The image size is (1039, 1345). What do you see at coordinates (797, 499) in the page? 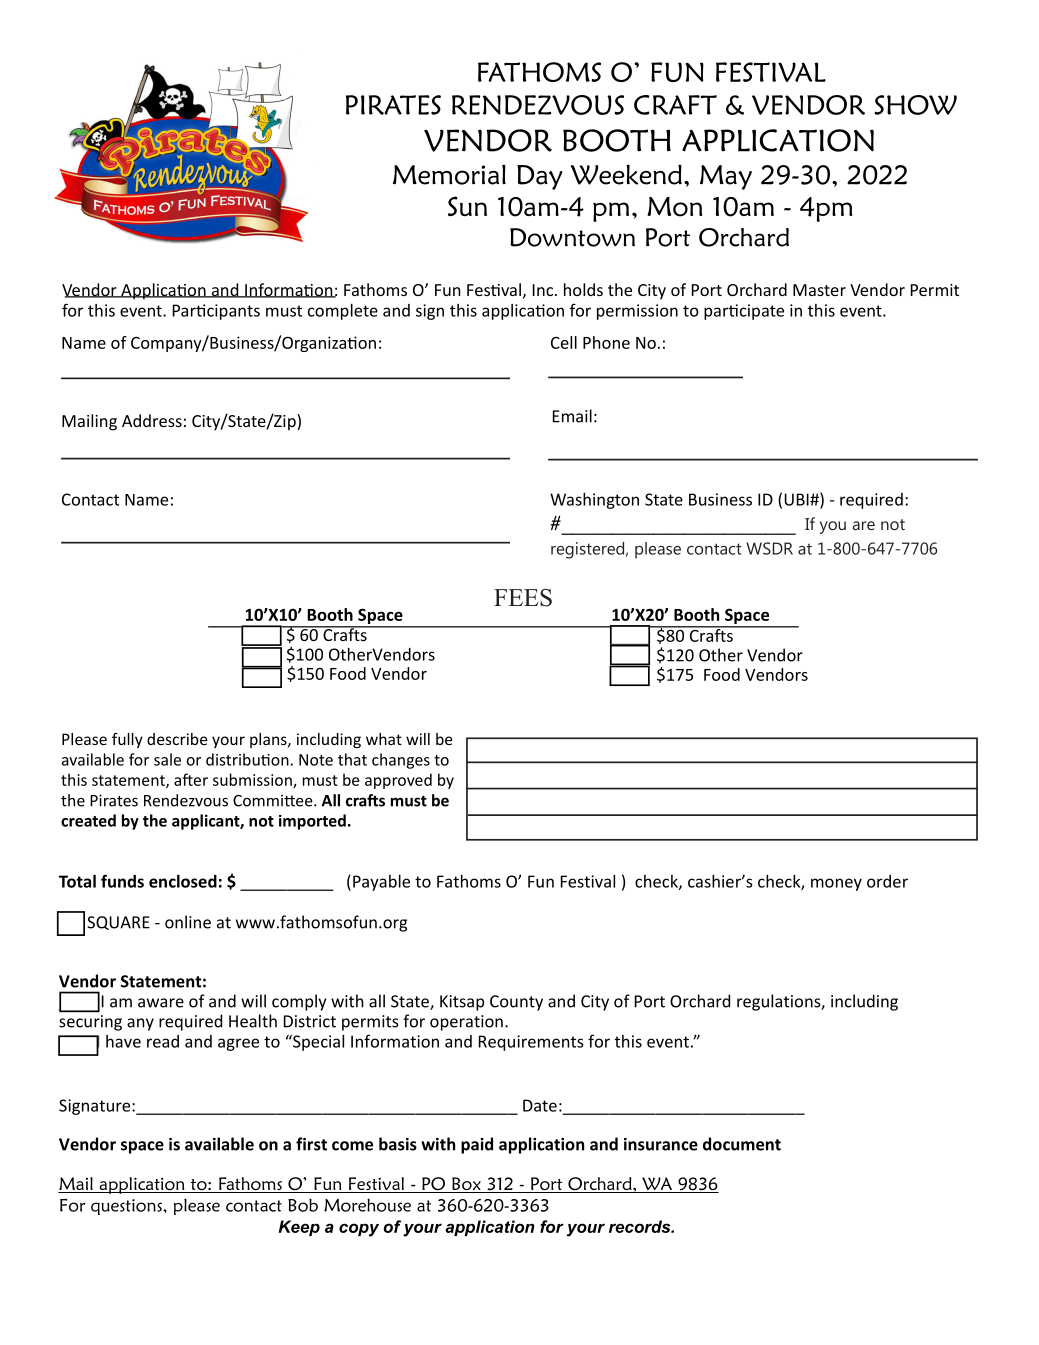
I see `UBI` at bounding box center [797, 499].
